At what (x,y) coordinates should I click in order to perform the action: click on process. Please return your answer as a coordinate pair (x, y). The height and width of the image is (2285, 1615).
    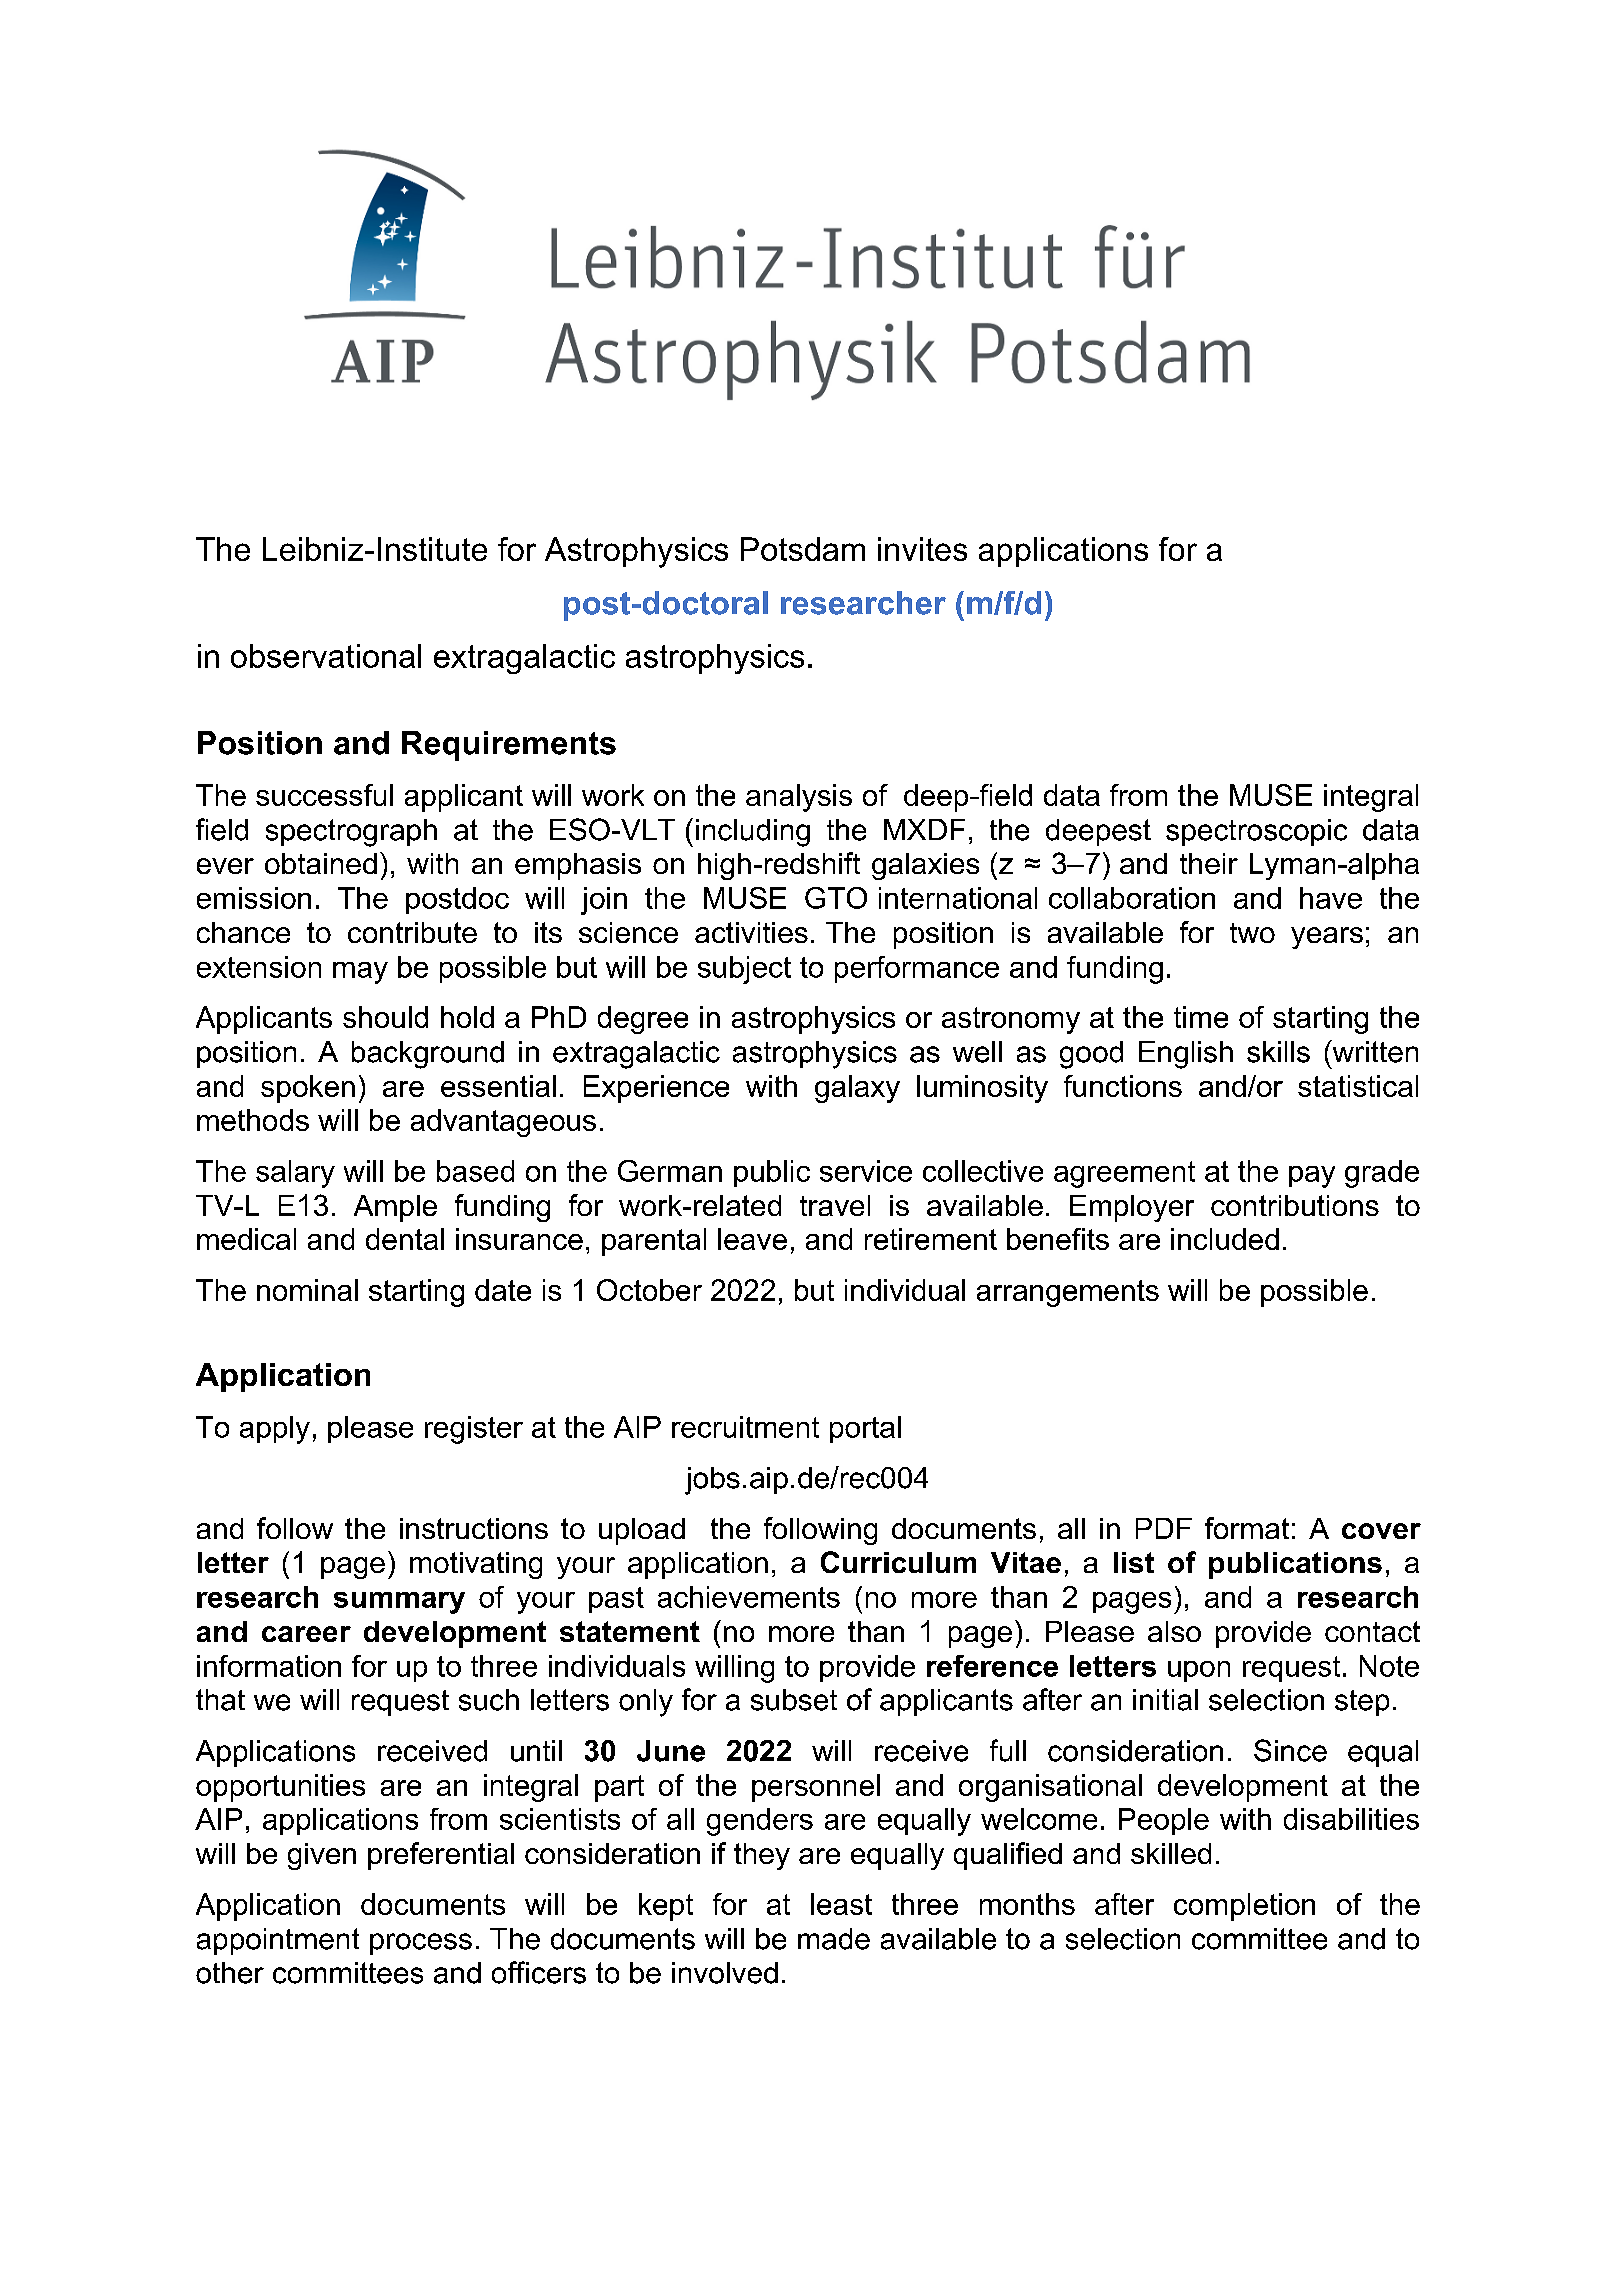
    Looking at the image, I should click on (421, 1944).
